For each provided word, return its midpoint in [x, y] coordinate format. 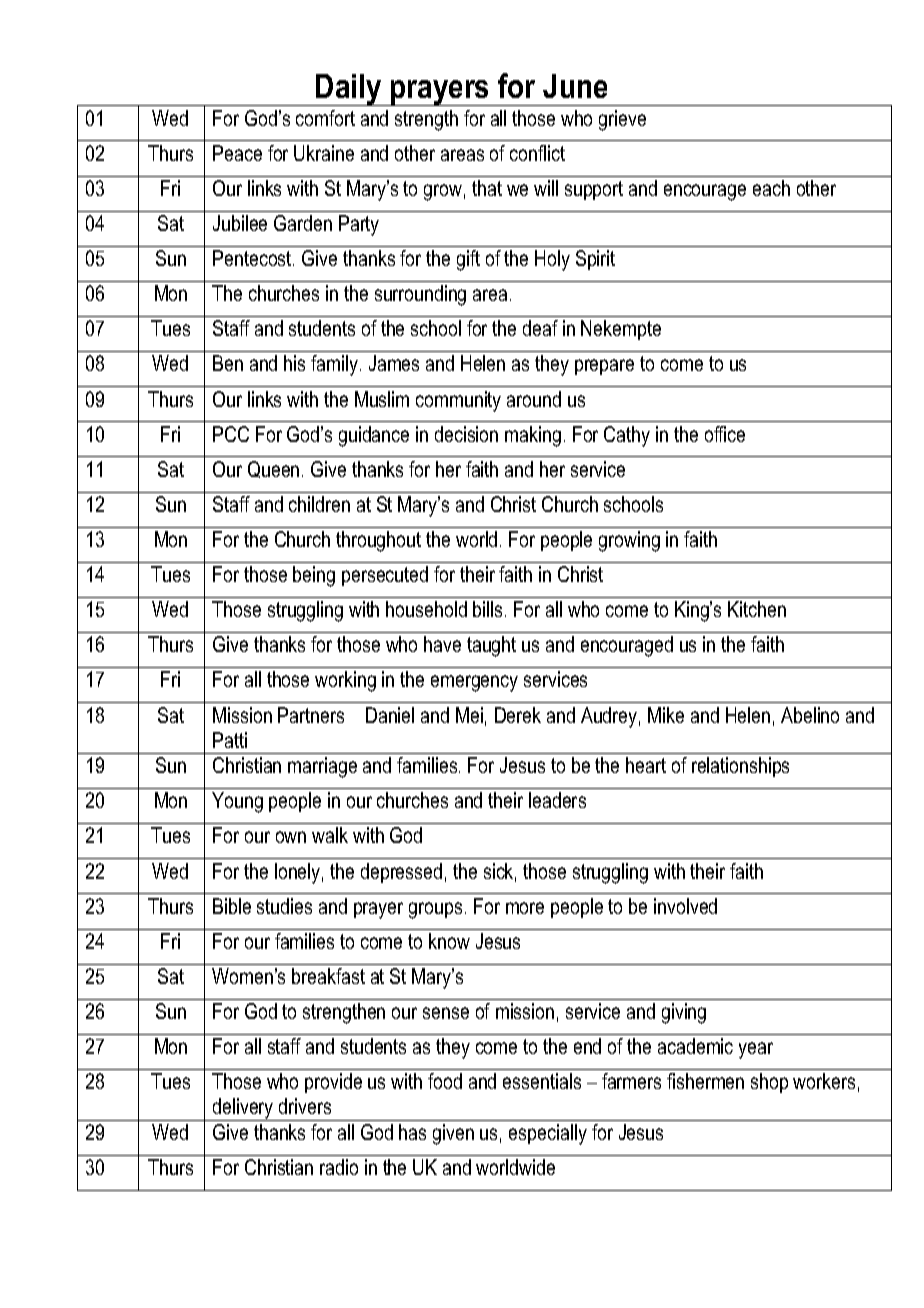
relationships [740, 767]
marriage [322, 767]
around [534, 399]
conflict [537, 153]
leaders [557, 800]
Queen [273, 469]
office [725, 434]
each [771, 188]
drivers [305, 1106]
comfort [325, 118]
